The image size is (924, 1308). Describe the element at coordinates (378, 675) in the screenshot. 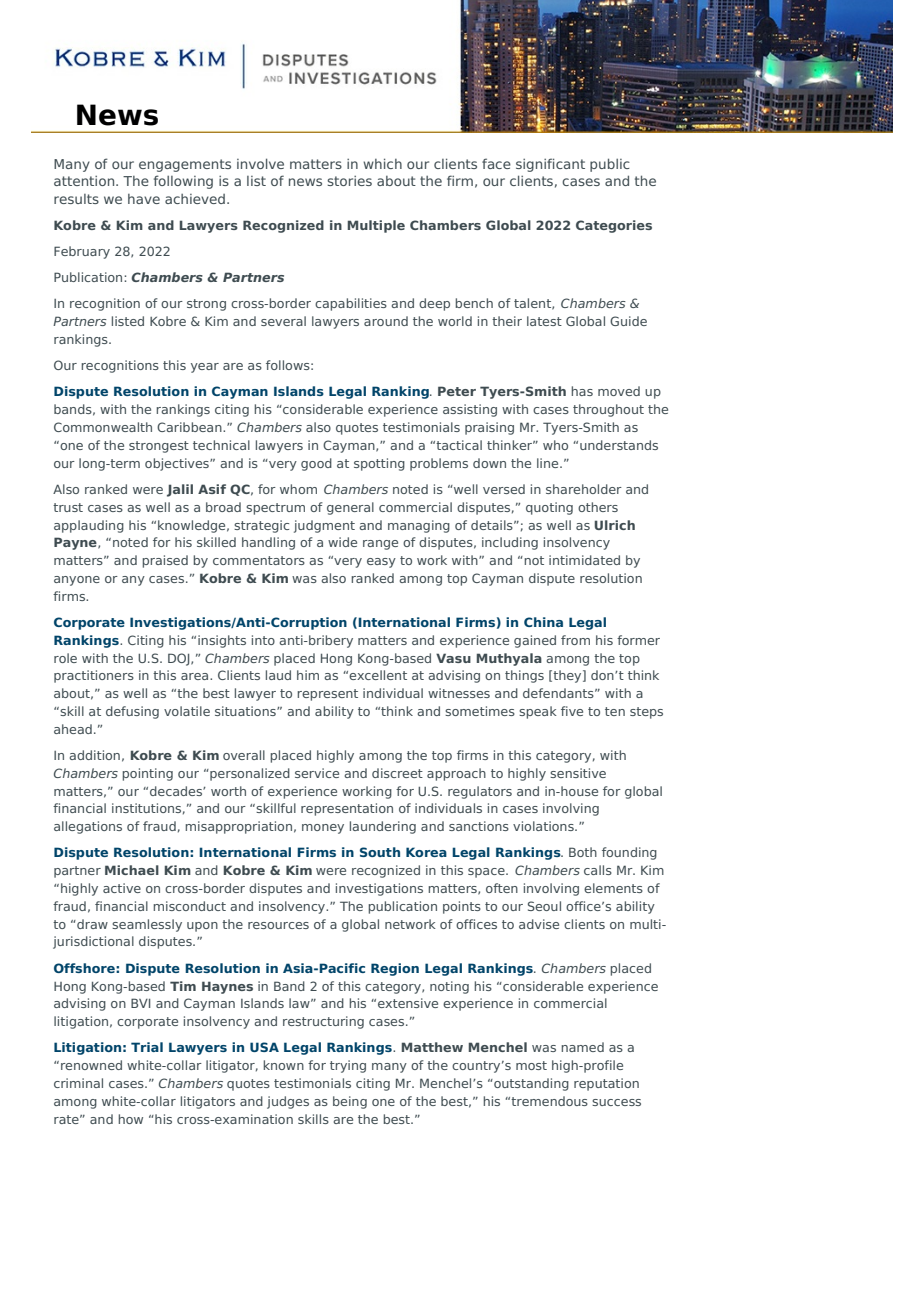

I see `excellent` at that location.
